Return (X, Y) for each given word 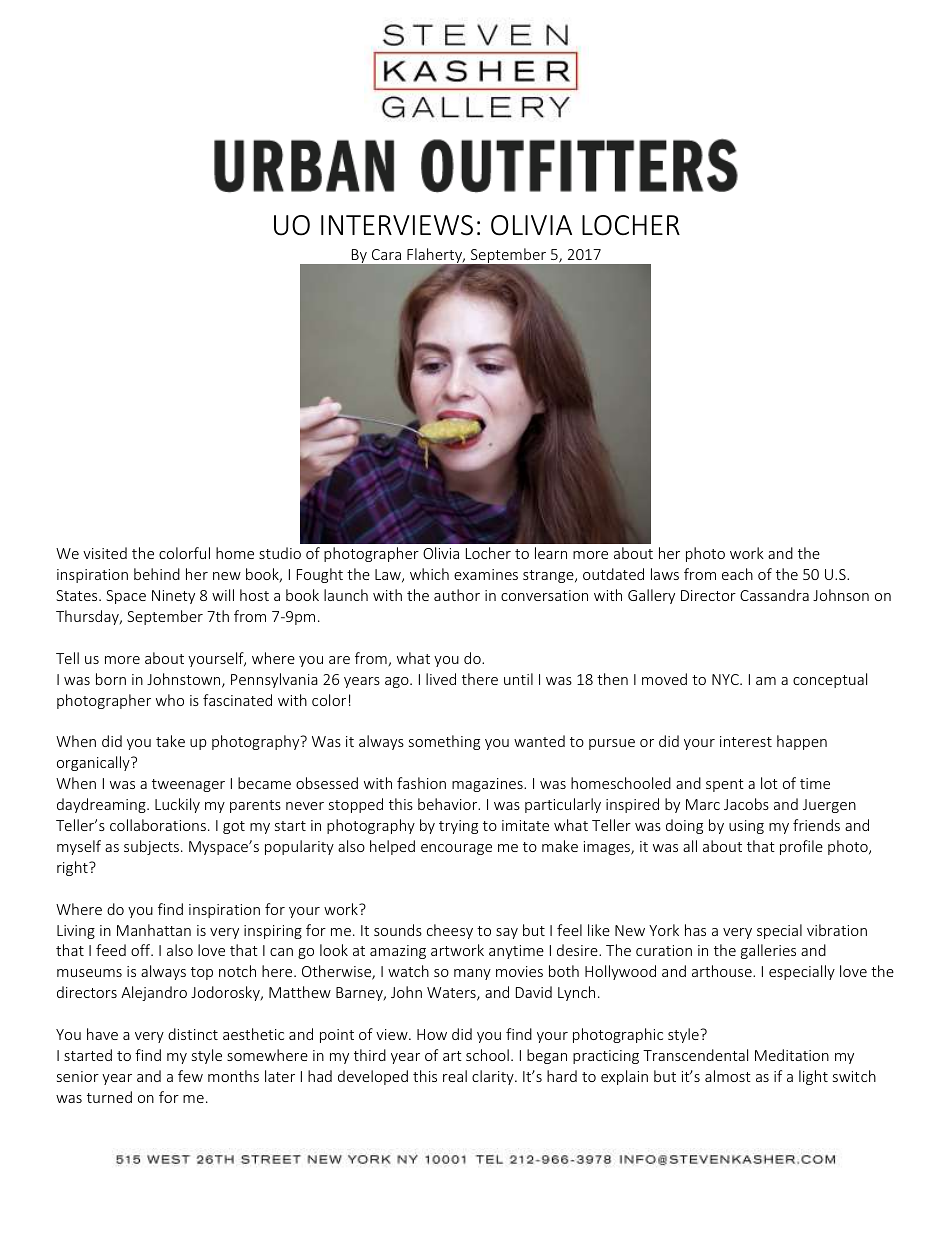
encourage (456, 849)
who (170, 700)
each (737, 574)
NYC (726, 679)
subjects (151, 847)
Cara (386, 254)
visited (105, 553)
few (190, 1076)
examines (486, 574)
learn (551, 553)
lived (441, 679)
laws (665, 574)
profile (801, 847)
